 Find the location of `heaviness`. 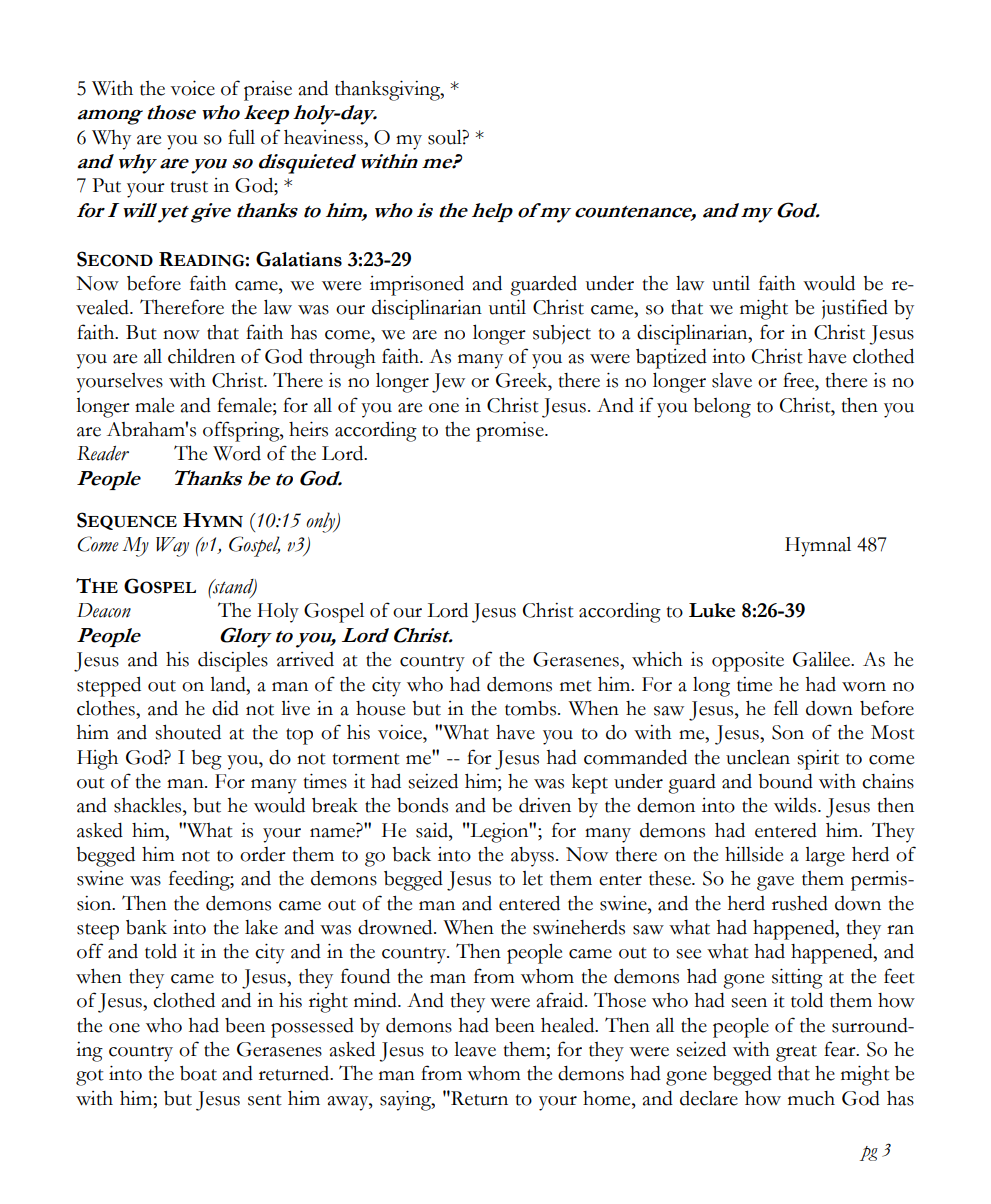

heaviness is located at coordinates (324, 137).
